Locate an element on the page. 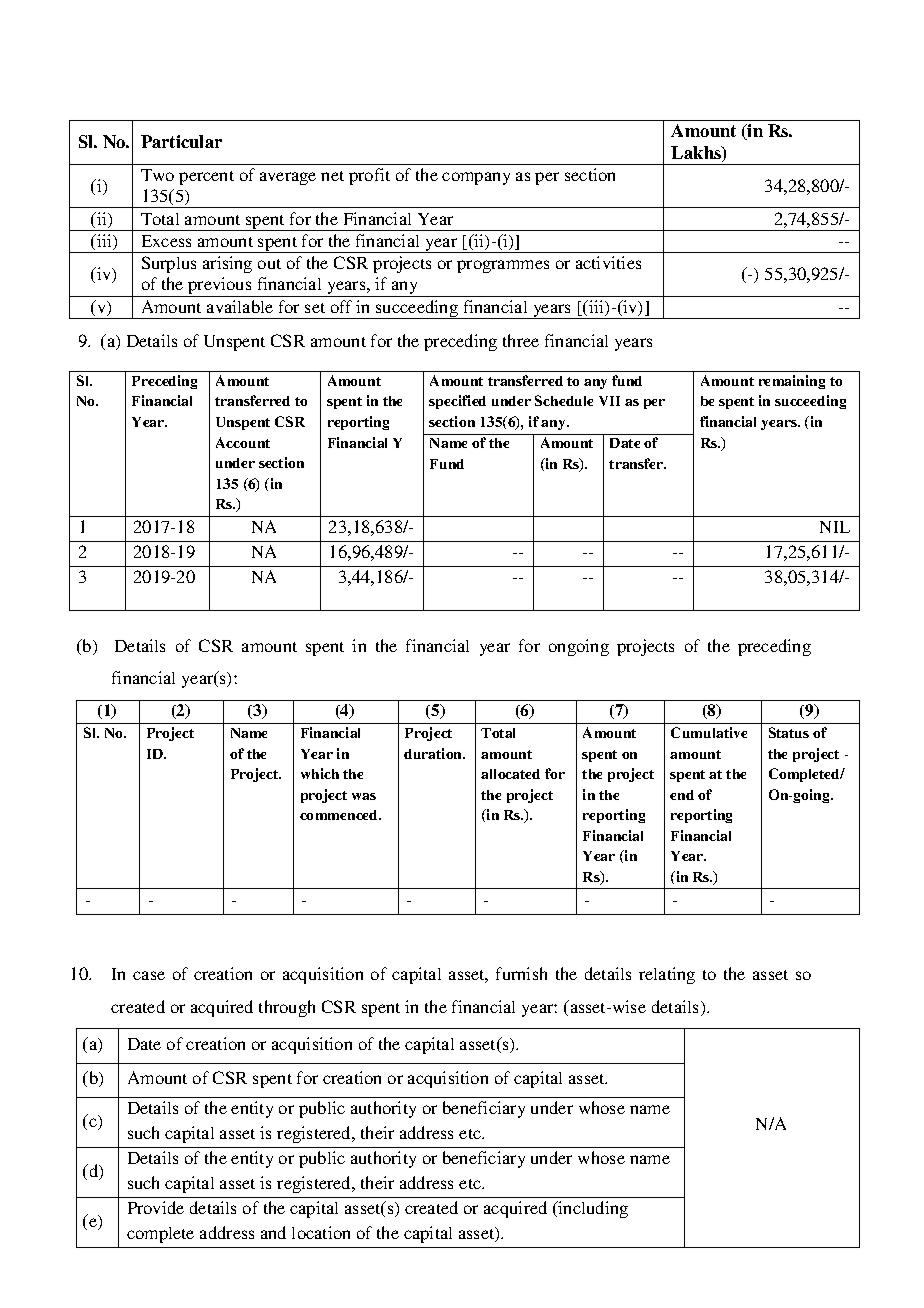 The width and height of the document is (924, 1308). and is located at coordinates (273, 1232).
